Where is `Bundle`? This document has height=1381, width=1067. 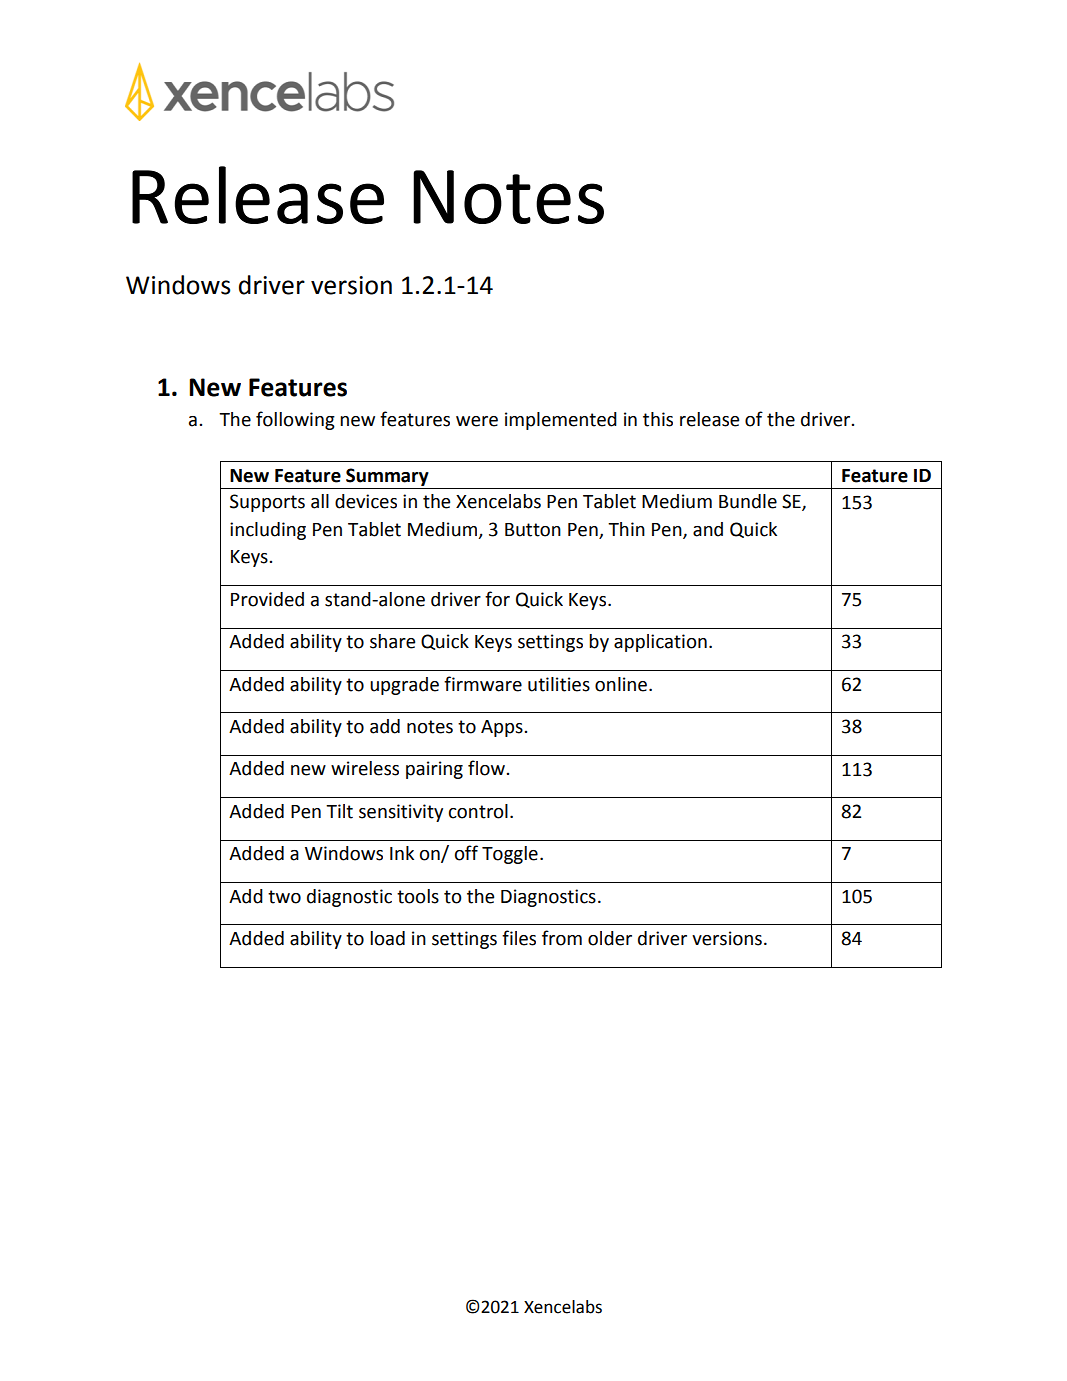 Bundle is located at coordinates (748, 501).
